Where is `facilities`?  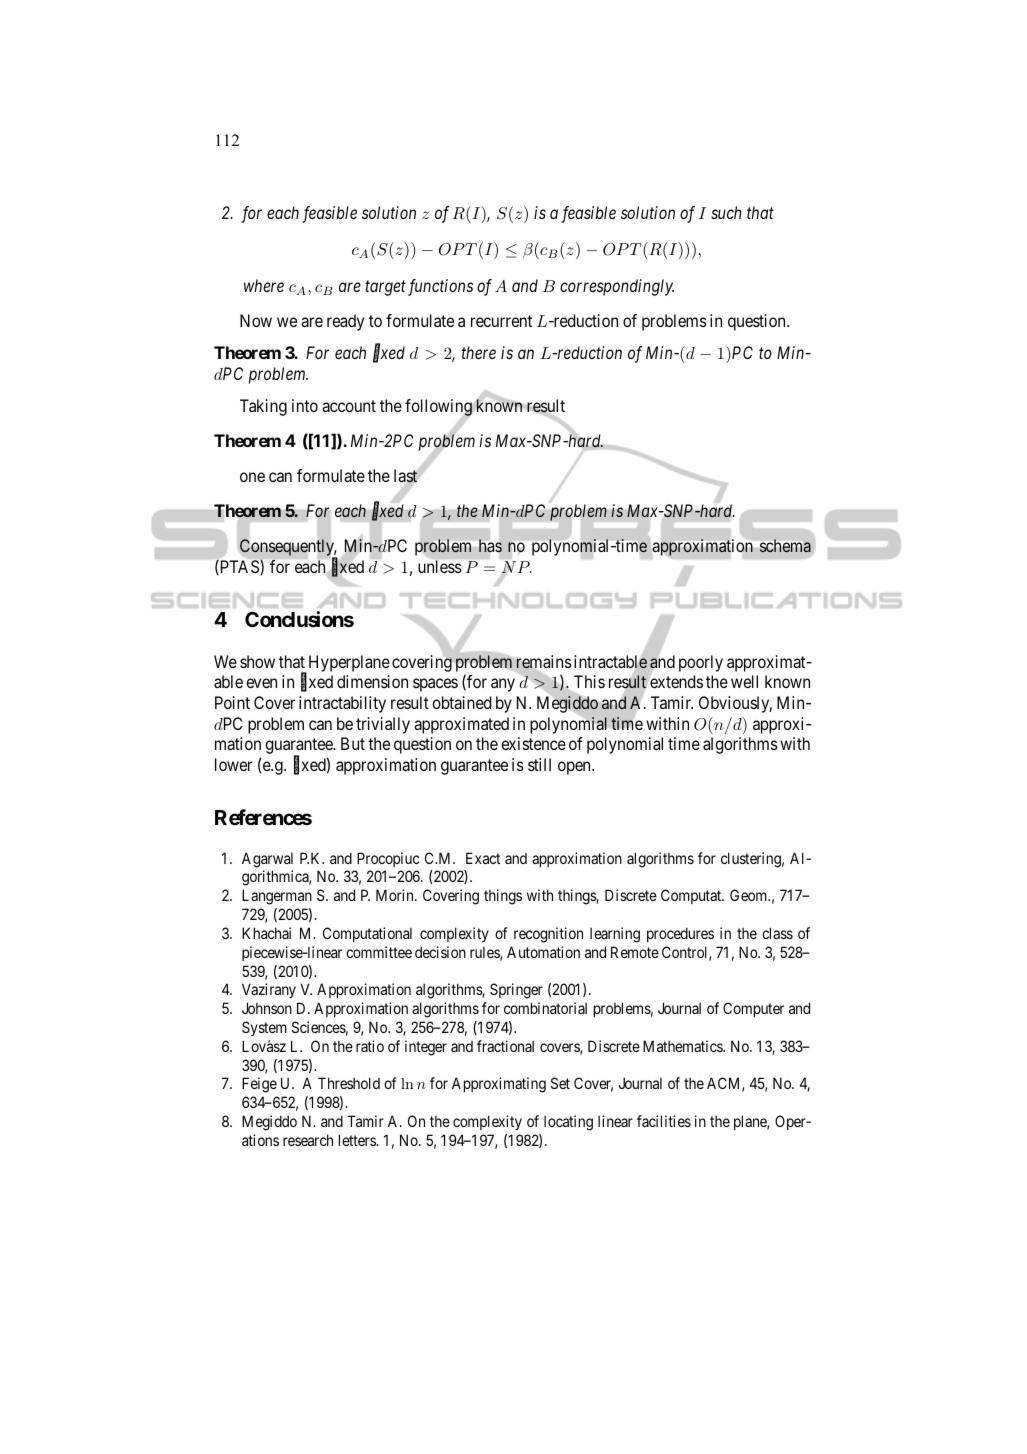
facilities is located at coordinates (664, 1121).
